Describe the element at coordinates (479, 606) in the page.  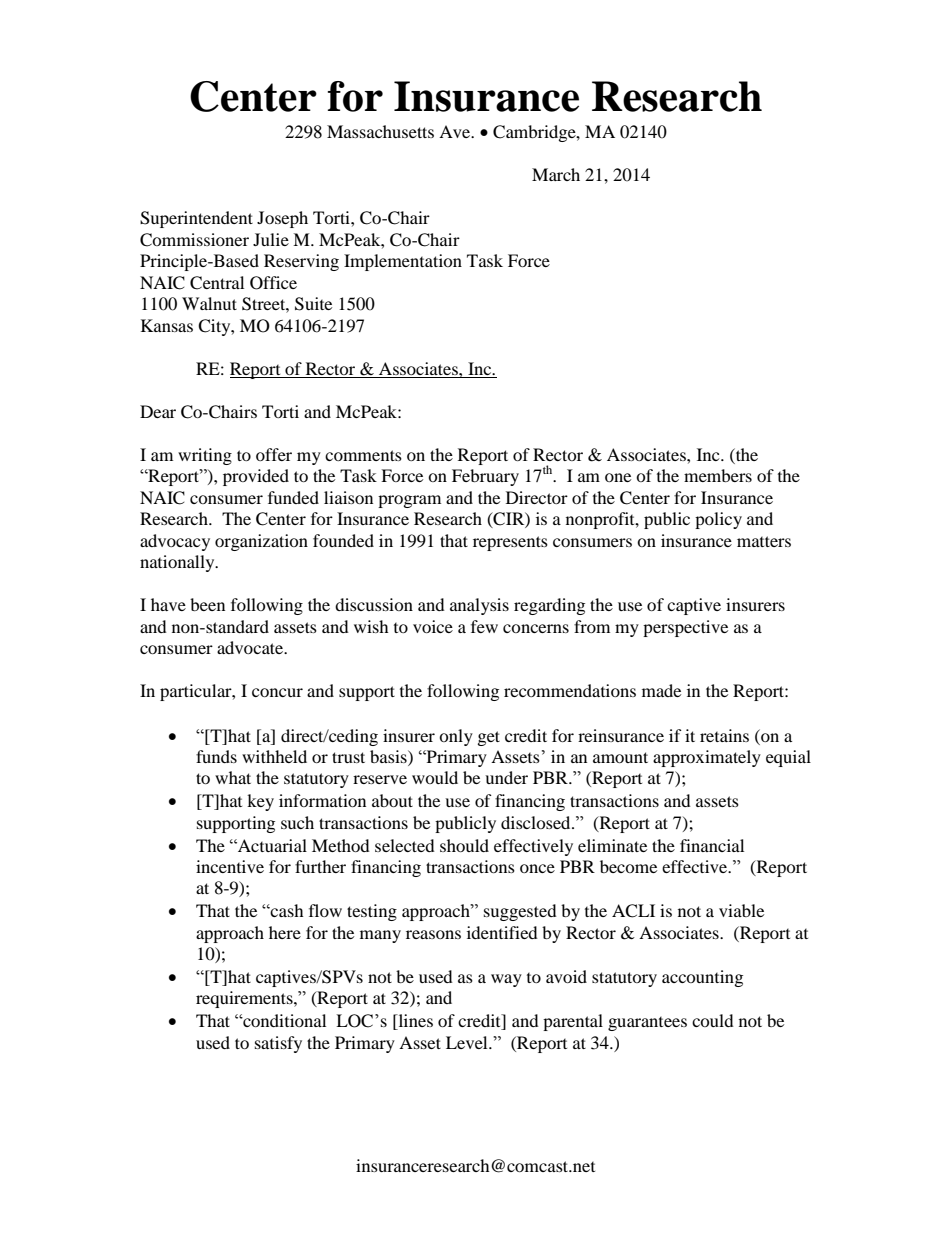
I see `analysis` at that location.
